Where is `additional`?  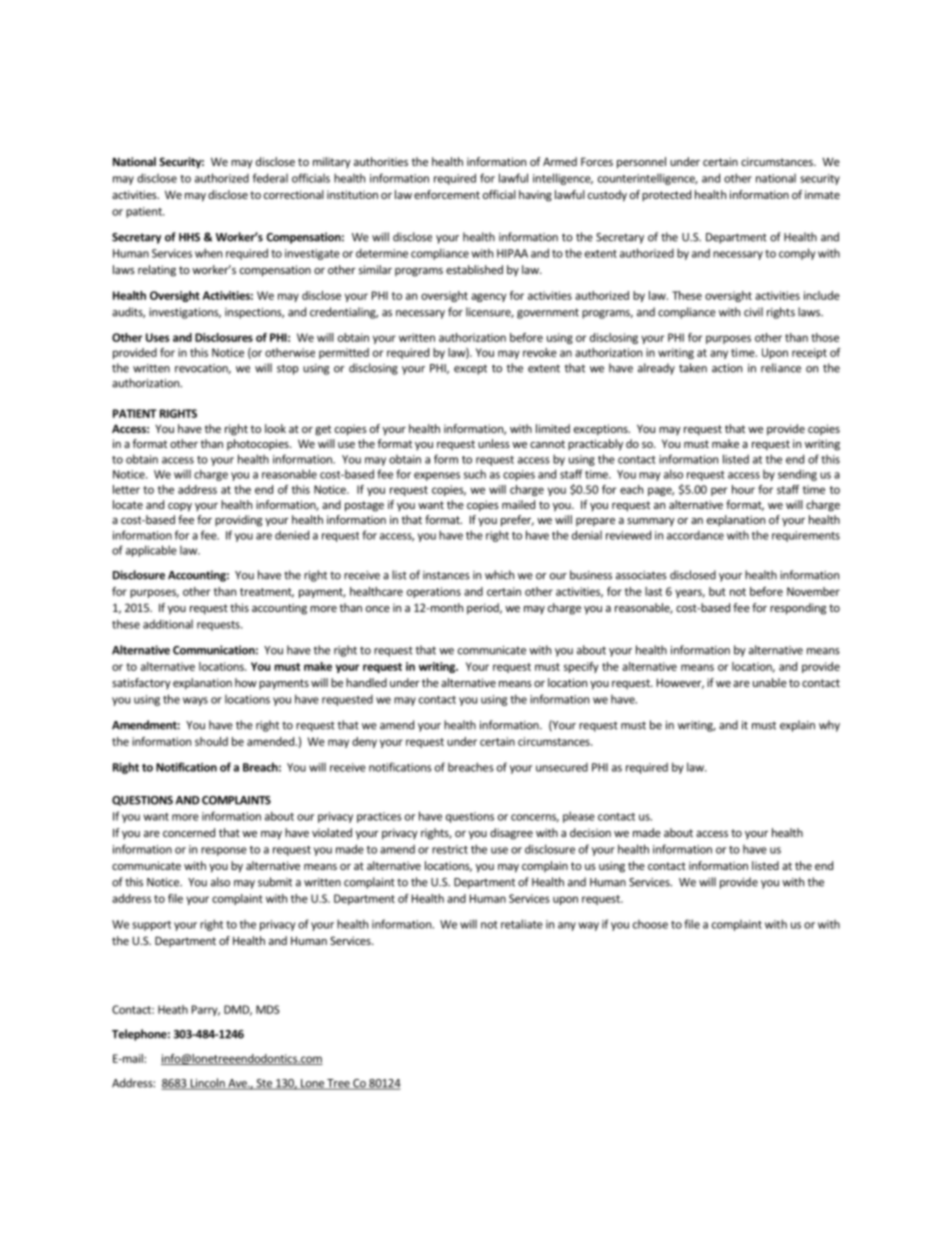 additional is located at coordinates (168, 624).
